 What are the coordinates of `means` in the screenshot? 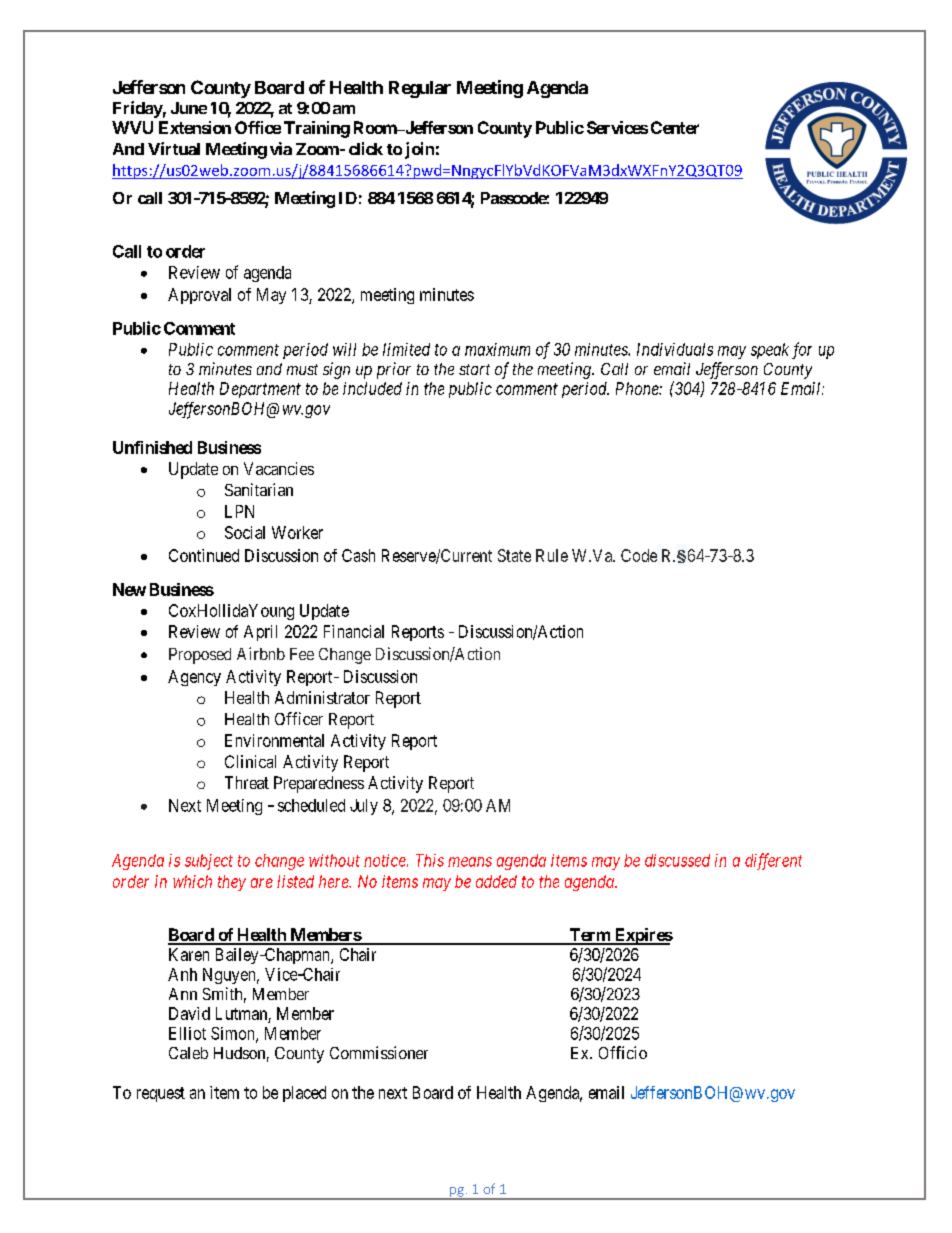 It's located at (470, 862).
